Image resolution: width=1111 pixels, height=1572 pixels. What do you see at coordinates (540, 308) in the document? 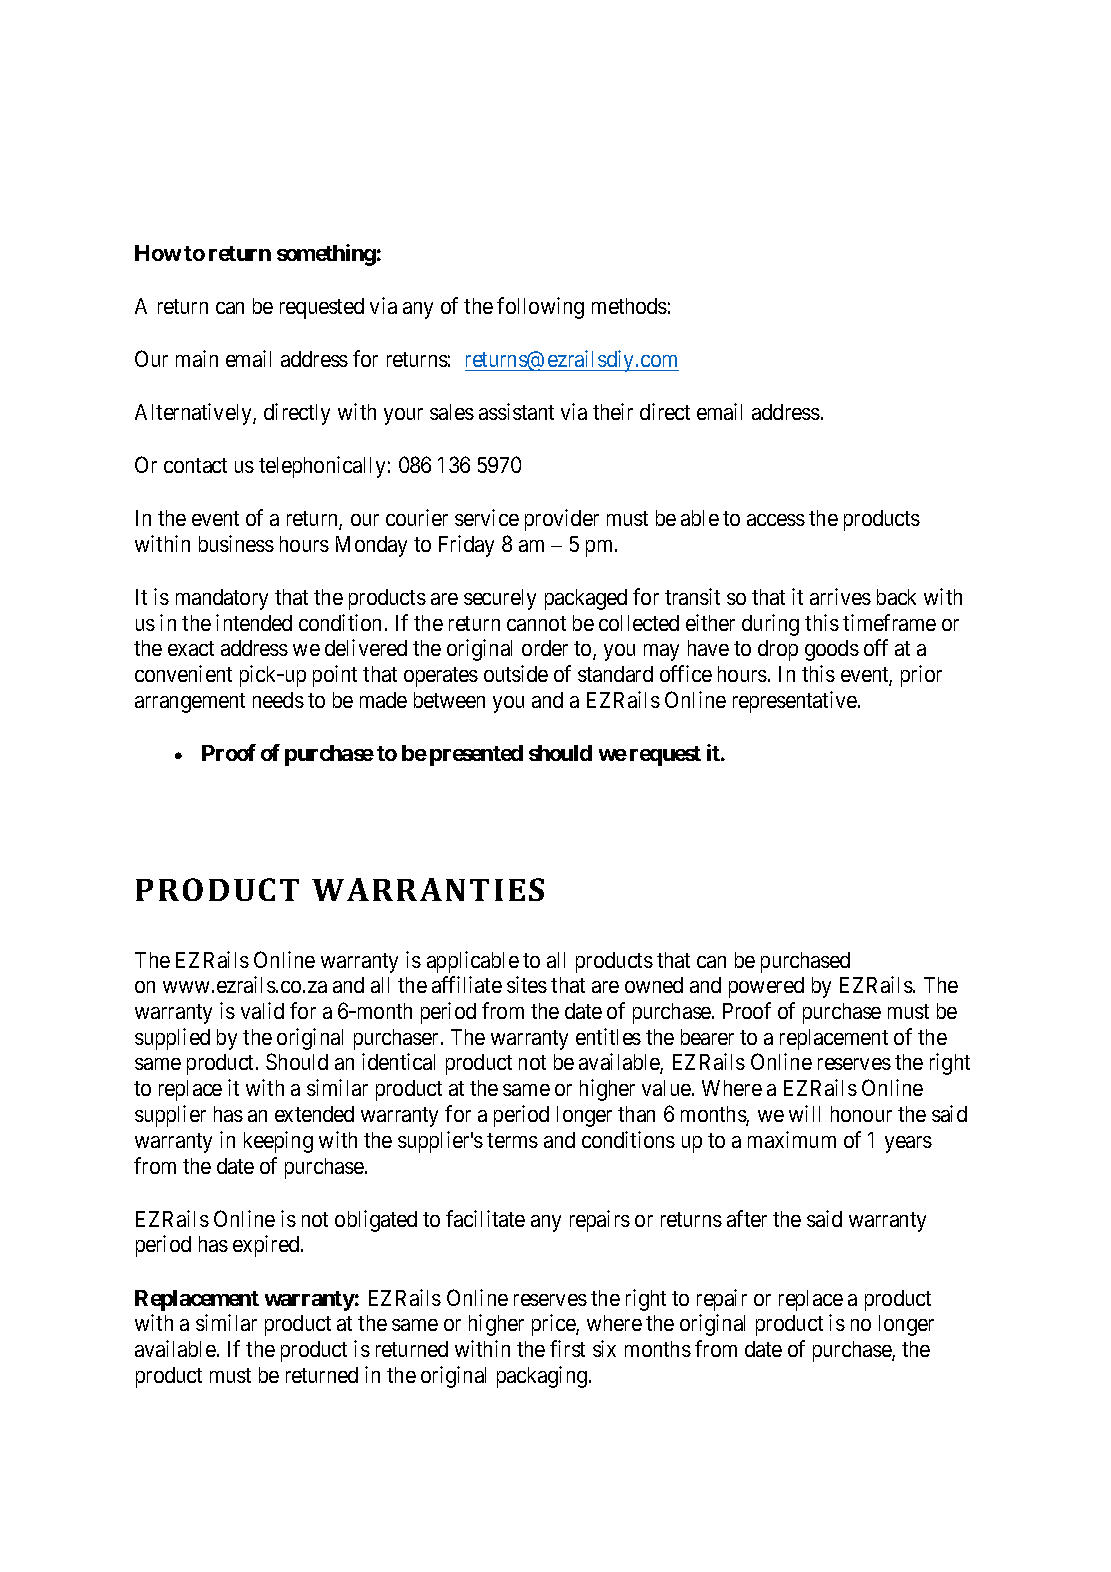
I see `following` at bounding box center [540, 308].
